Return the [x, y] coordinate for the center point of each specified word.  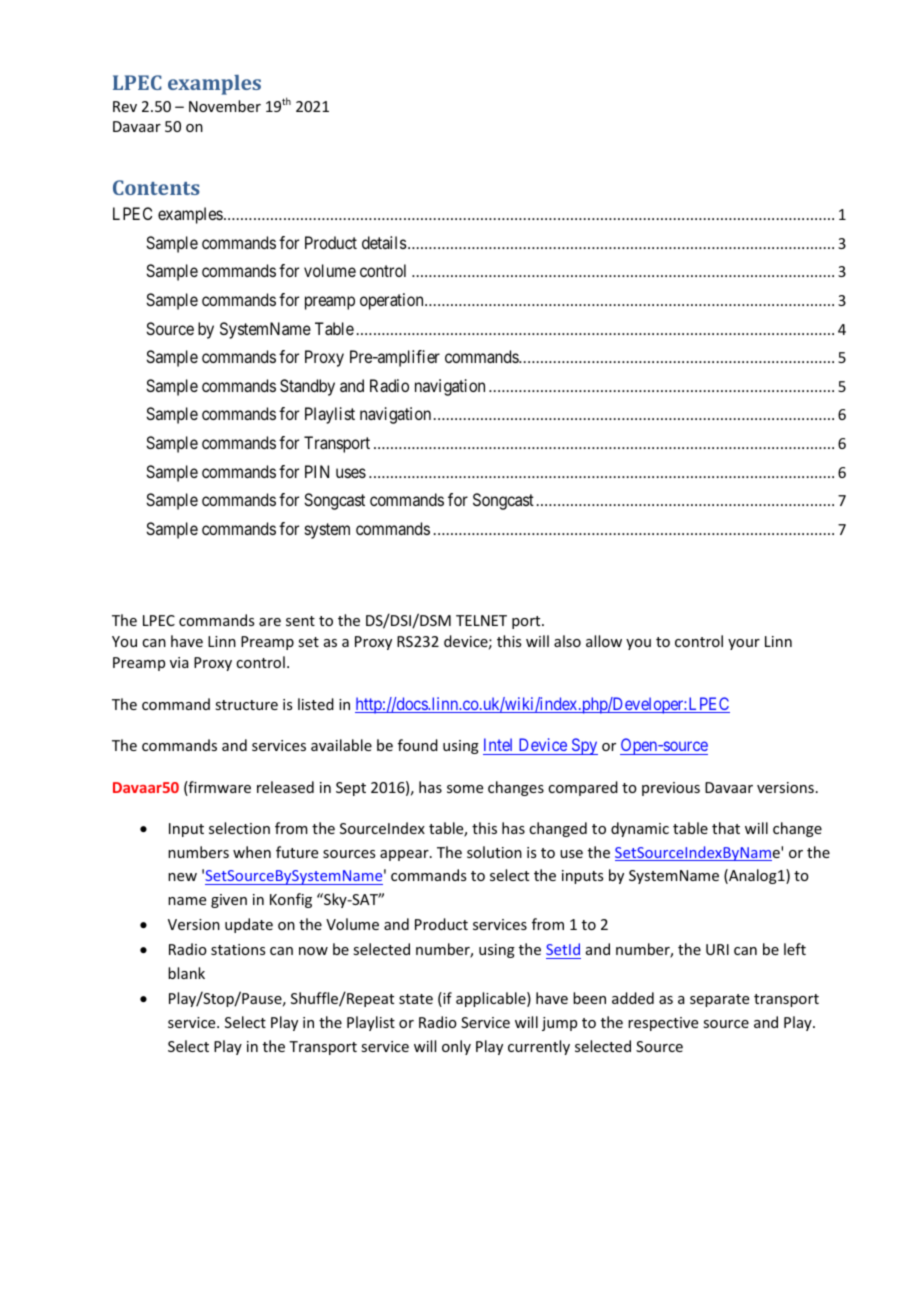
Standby [307, 387]
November [225, 106]
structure [246, 705]
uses [351, 473]
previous [671, 789]
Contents [156, 187]
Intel [498, 744]
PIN [317, 471]
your [744, 644]
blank [186, 973]
